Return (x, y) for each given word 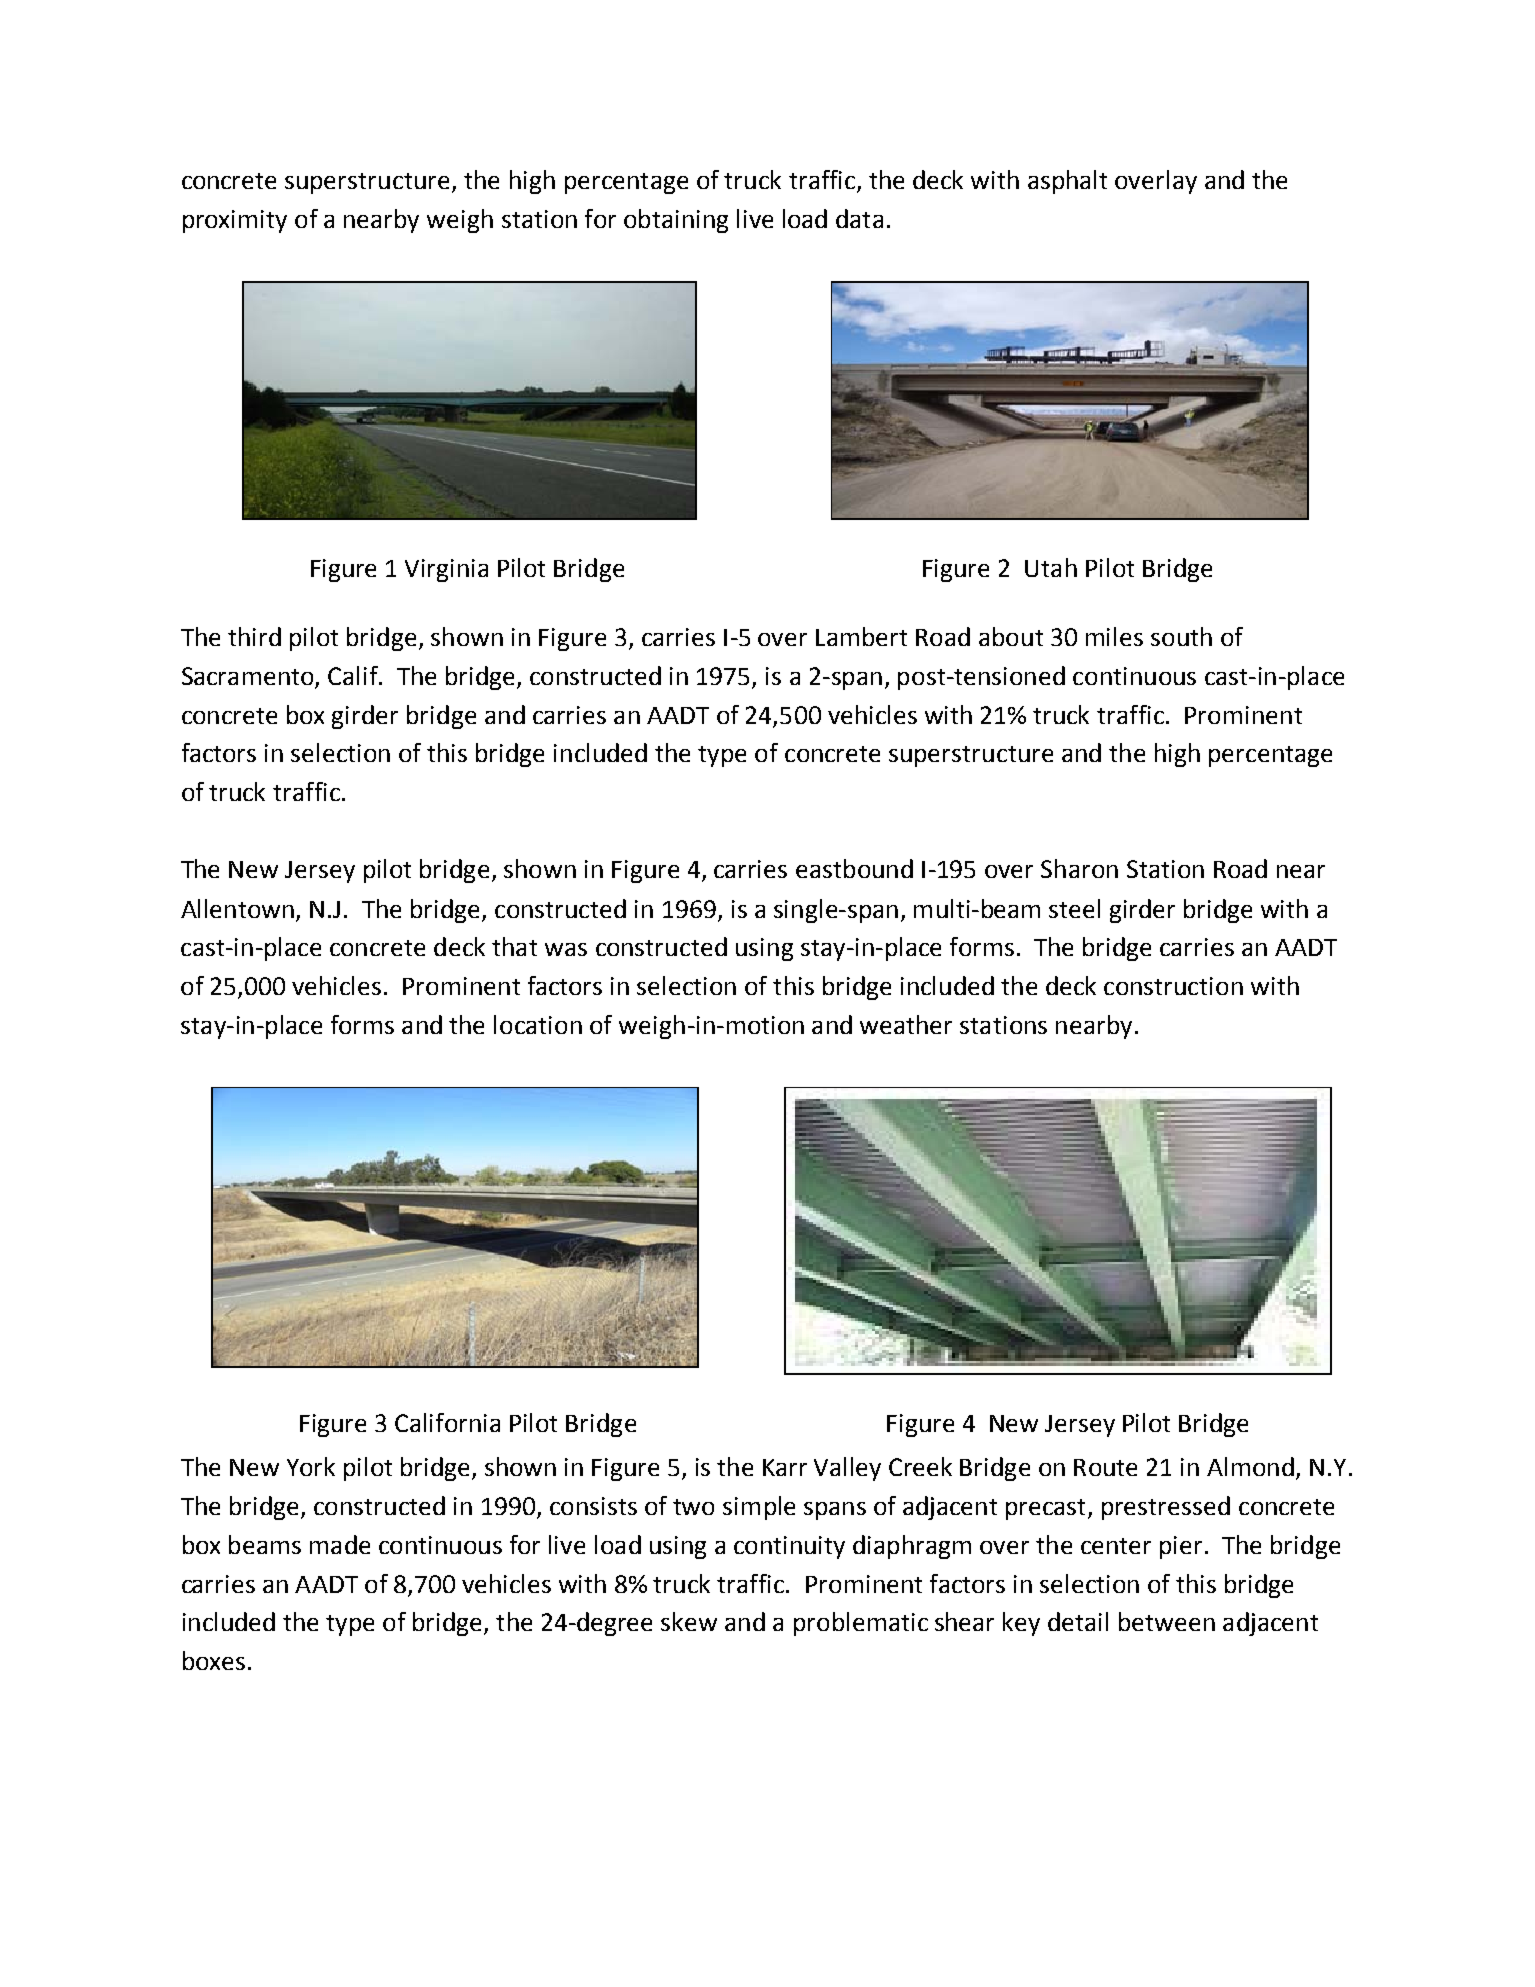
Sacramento (249, 677)
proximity (235, 221)
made (340, 1544)
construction (1173, 986)
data (859, 218)
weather (906, 1024)
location (538, 1024)
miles (1114, 636)
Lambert (861, 636)
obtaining (676, 221)
